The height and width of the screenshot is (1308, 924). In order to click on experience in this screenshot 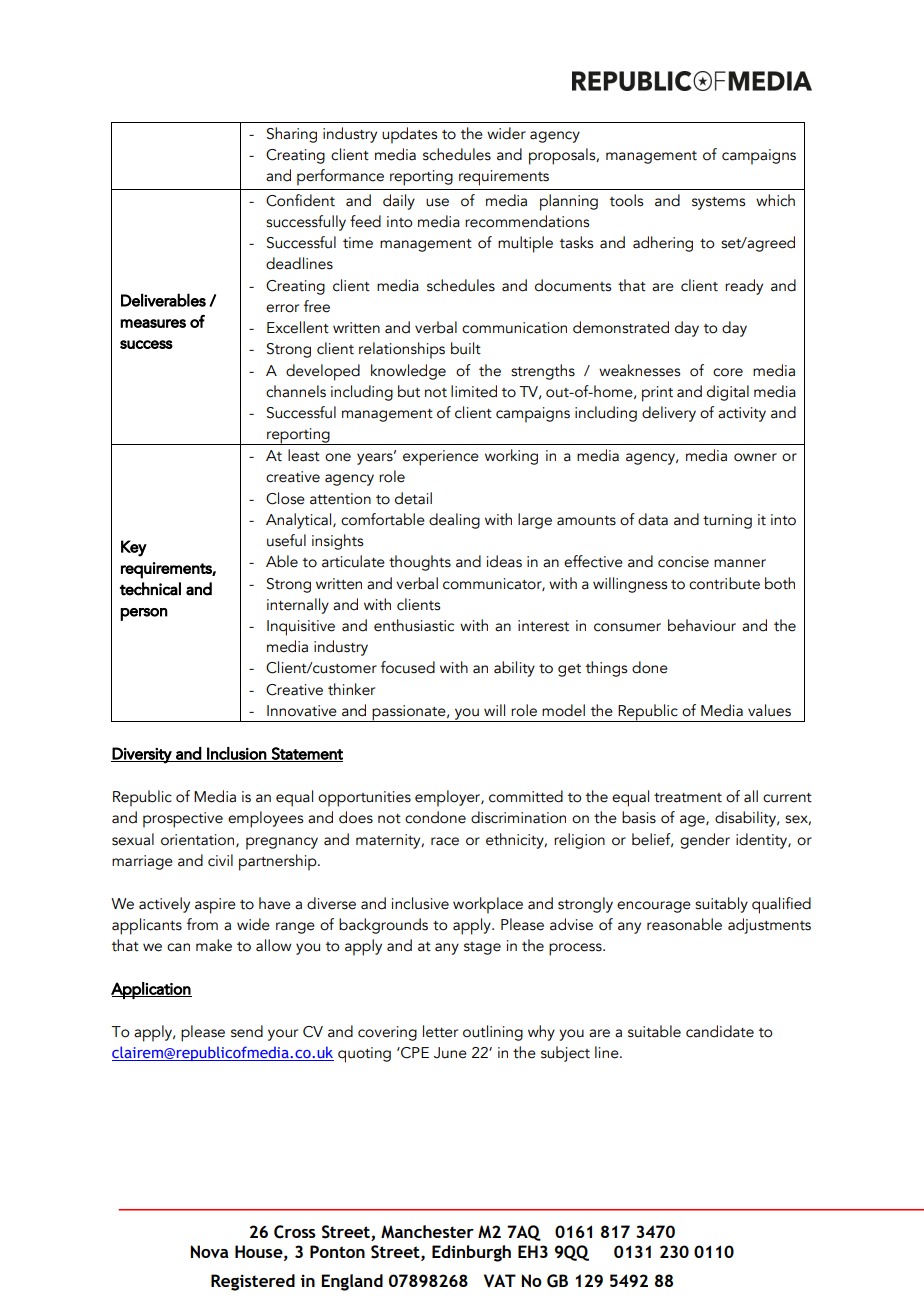, I will do `click(441, 458)`.
